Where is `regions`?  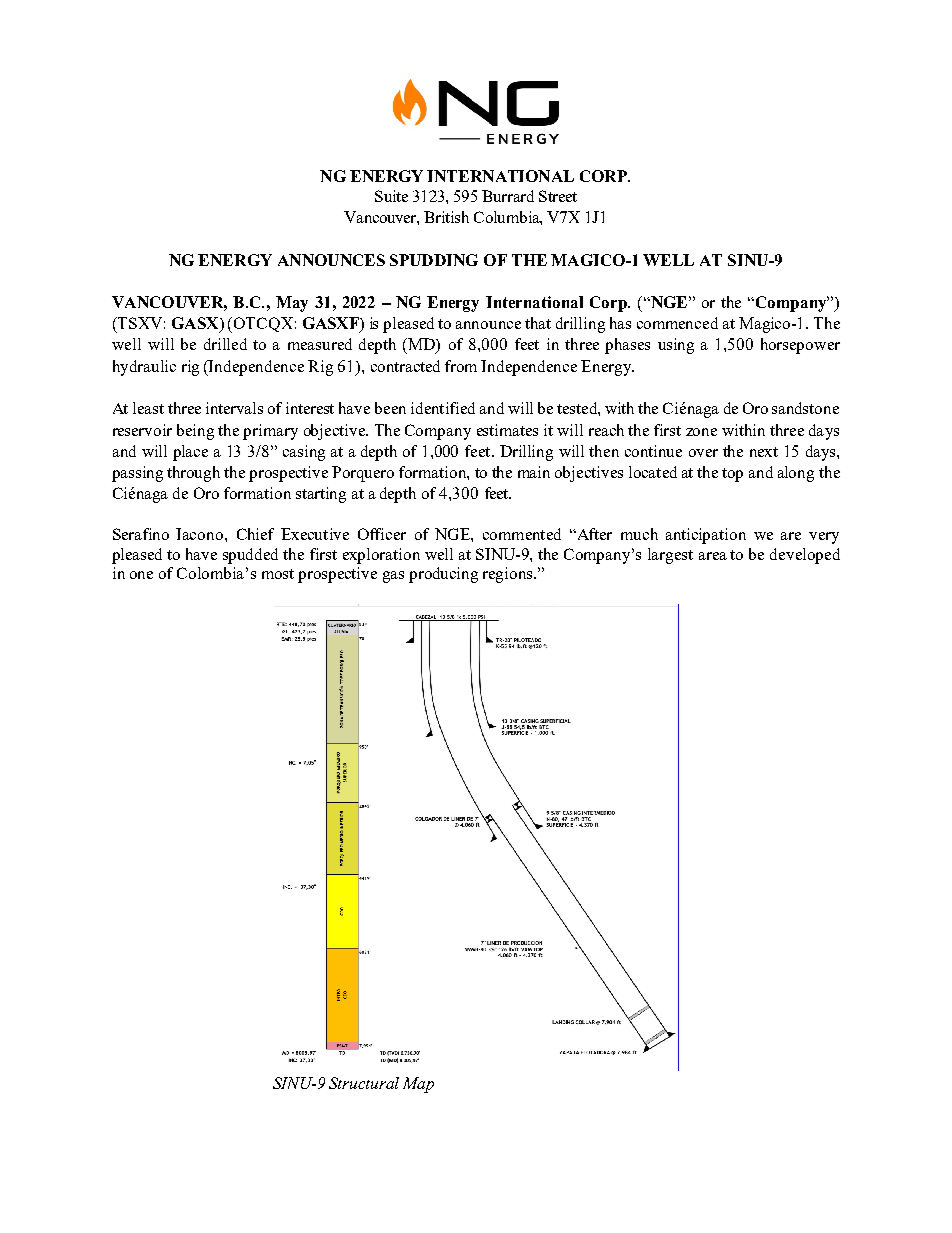
regions is located at coordinates (509, 575).
